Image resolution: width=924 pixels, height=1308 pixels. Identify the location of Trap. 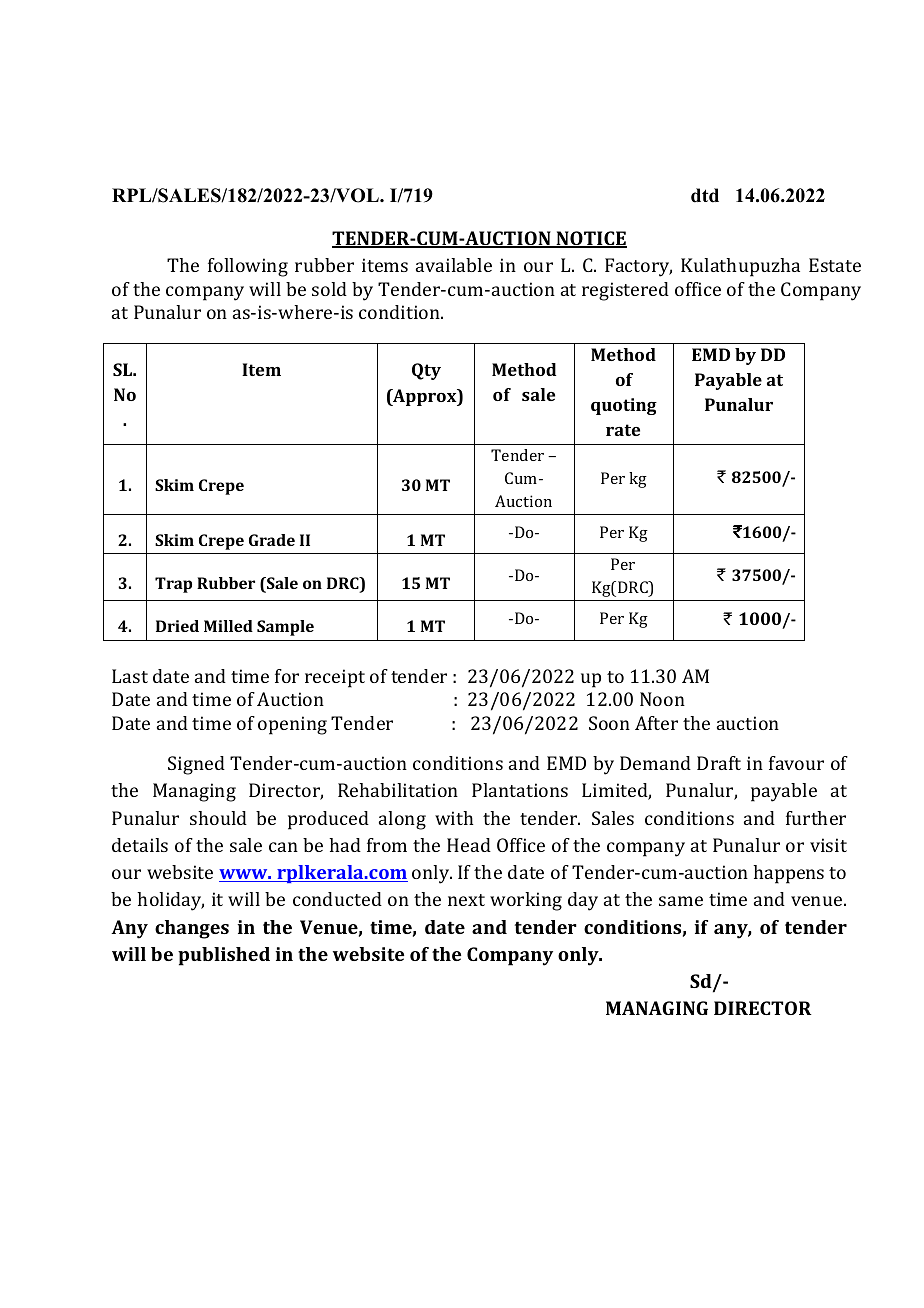
(173, 585).
